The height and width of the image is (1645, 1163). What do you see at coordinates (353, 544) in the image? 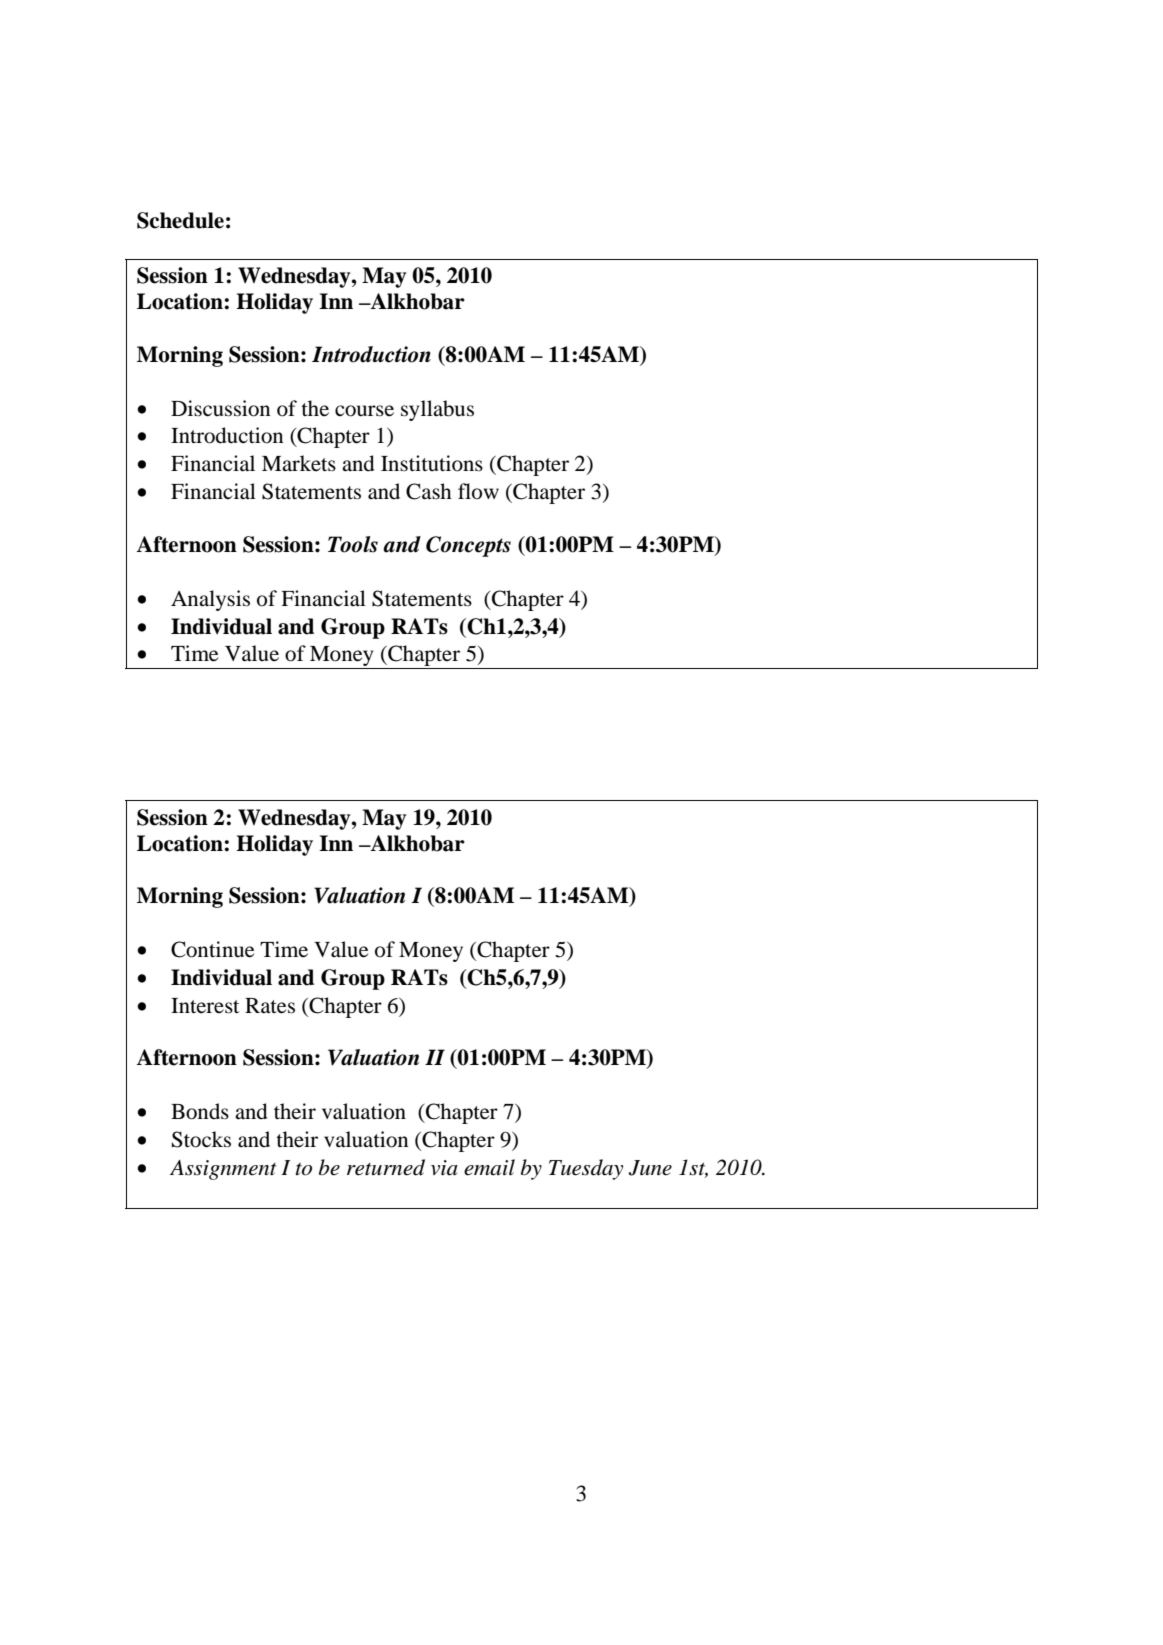
I see `Tools` at bounding box center [353, 544].
